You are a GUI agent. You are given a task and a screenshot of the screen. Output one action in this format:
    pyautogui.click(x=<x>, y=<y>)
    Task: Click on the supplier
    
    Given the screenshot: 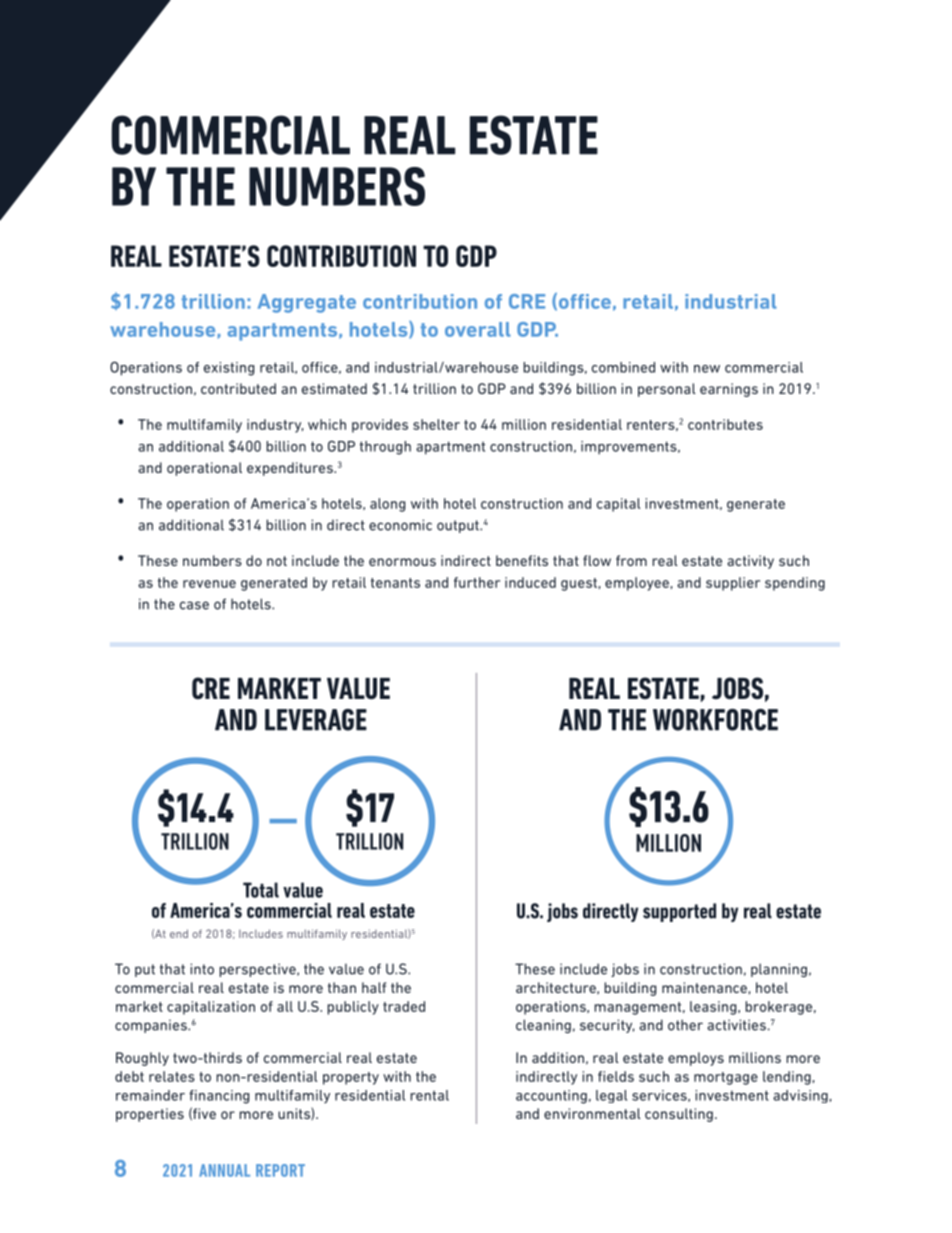 What is the action you would take?
    pyautogui.click(x=733, y=584)
